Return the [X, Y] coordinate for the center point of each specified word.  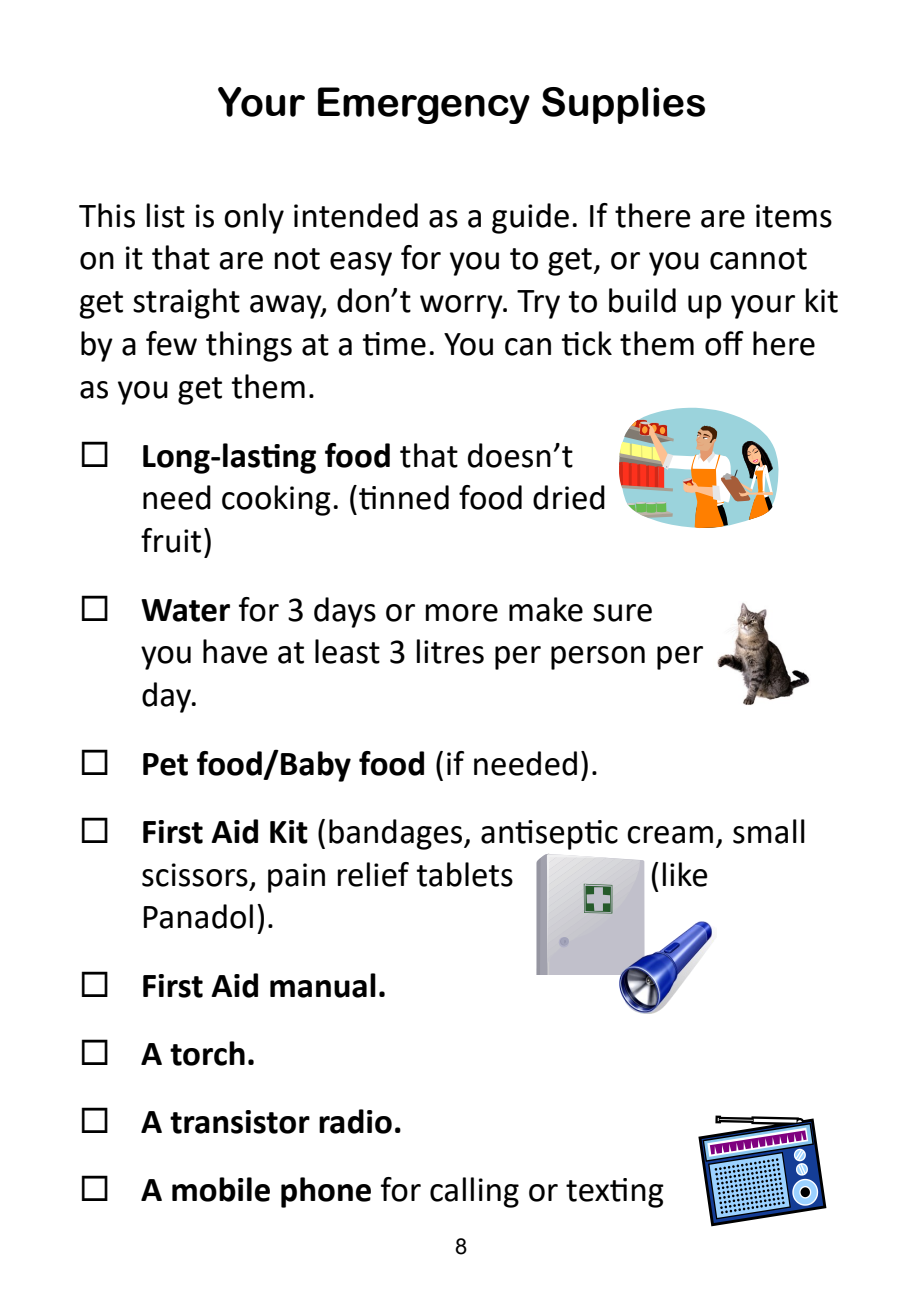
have [235, 651]
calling [474, 1192]
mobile [221, 1189]
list [166, 215]
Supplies [623, 105]
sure [622, 613]
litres [450, 651]
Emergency [424, 105]
